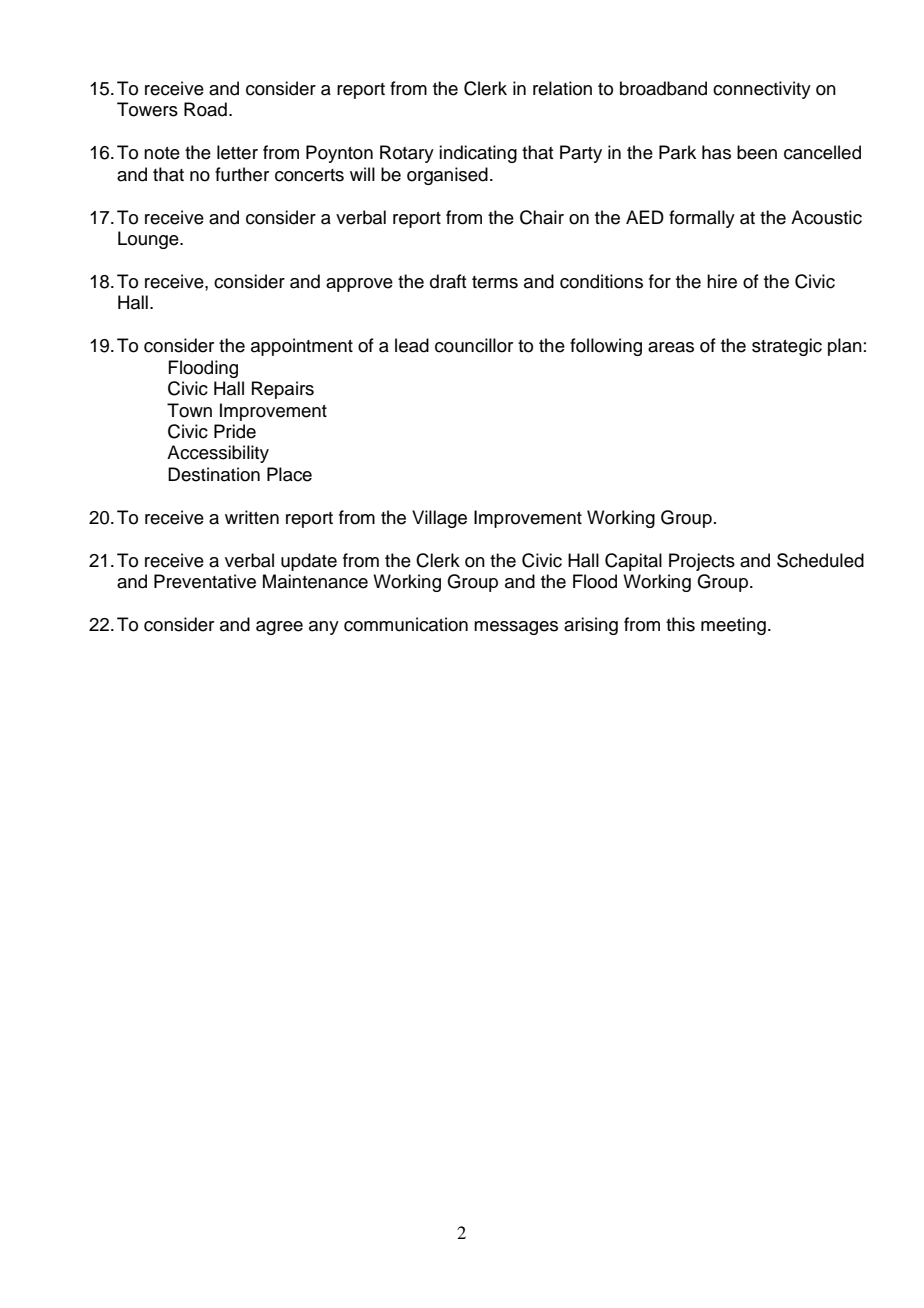 The width and height of the screenshot is (924, 1308). I want to click on Village, so click(439, 519).
